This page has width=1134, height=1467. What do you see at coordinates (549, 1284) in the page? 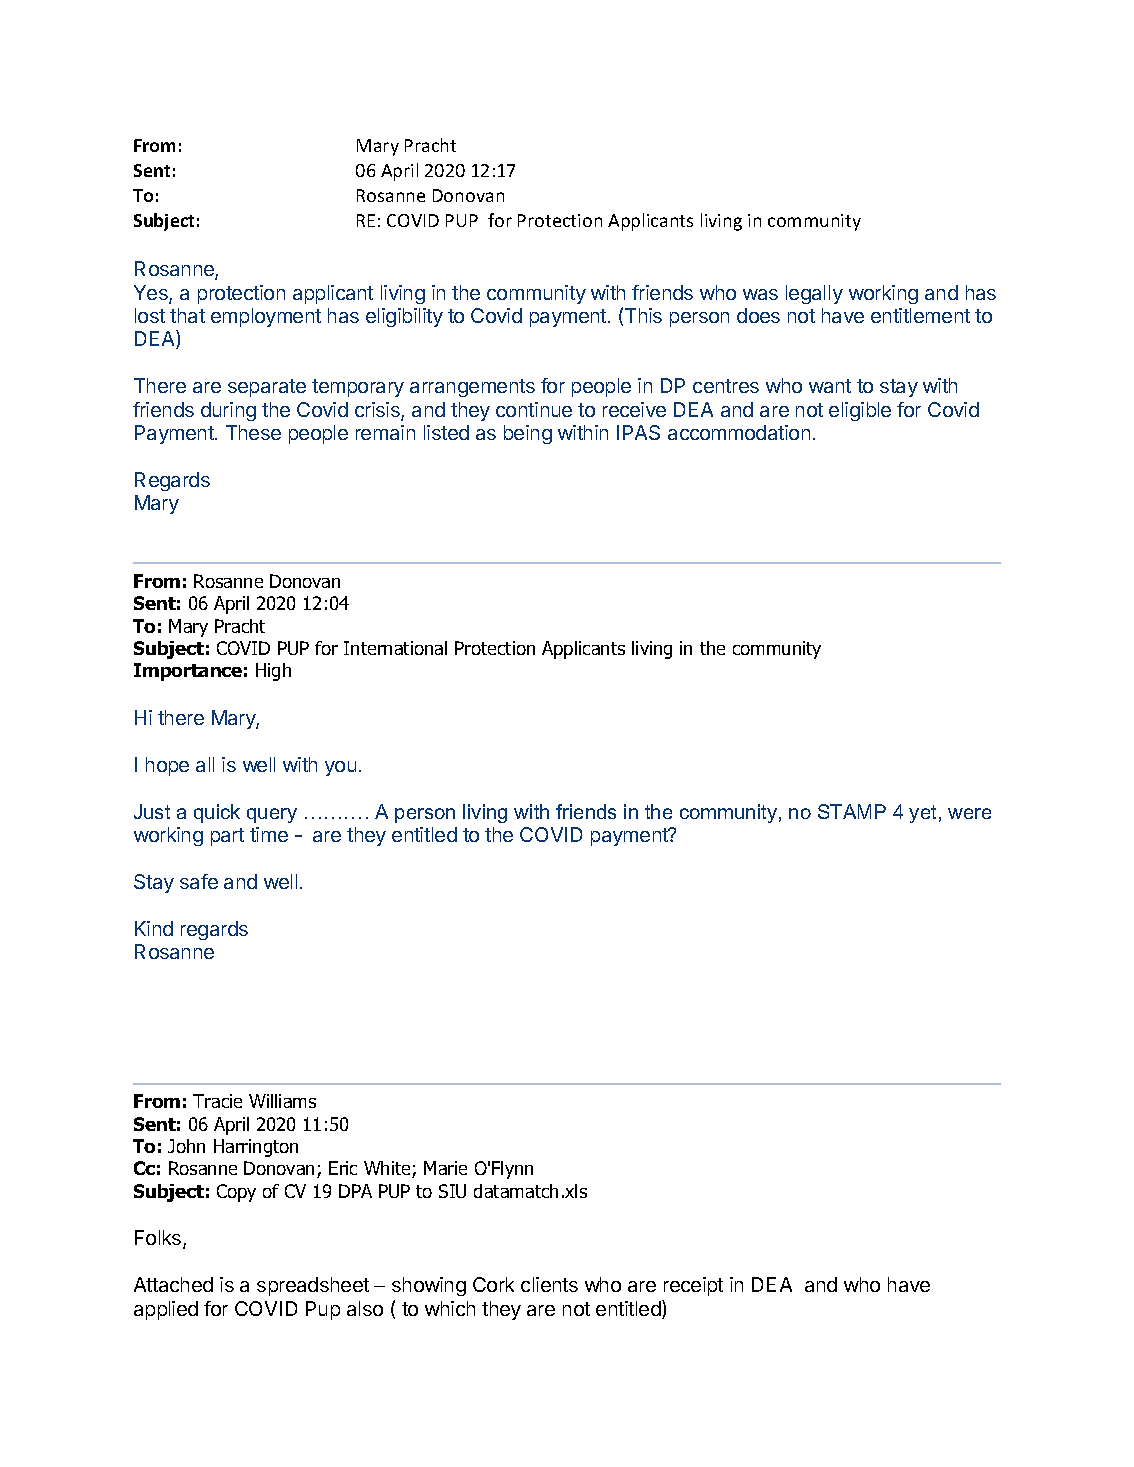
I see `clients` at bounding box center [549, 1284].
